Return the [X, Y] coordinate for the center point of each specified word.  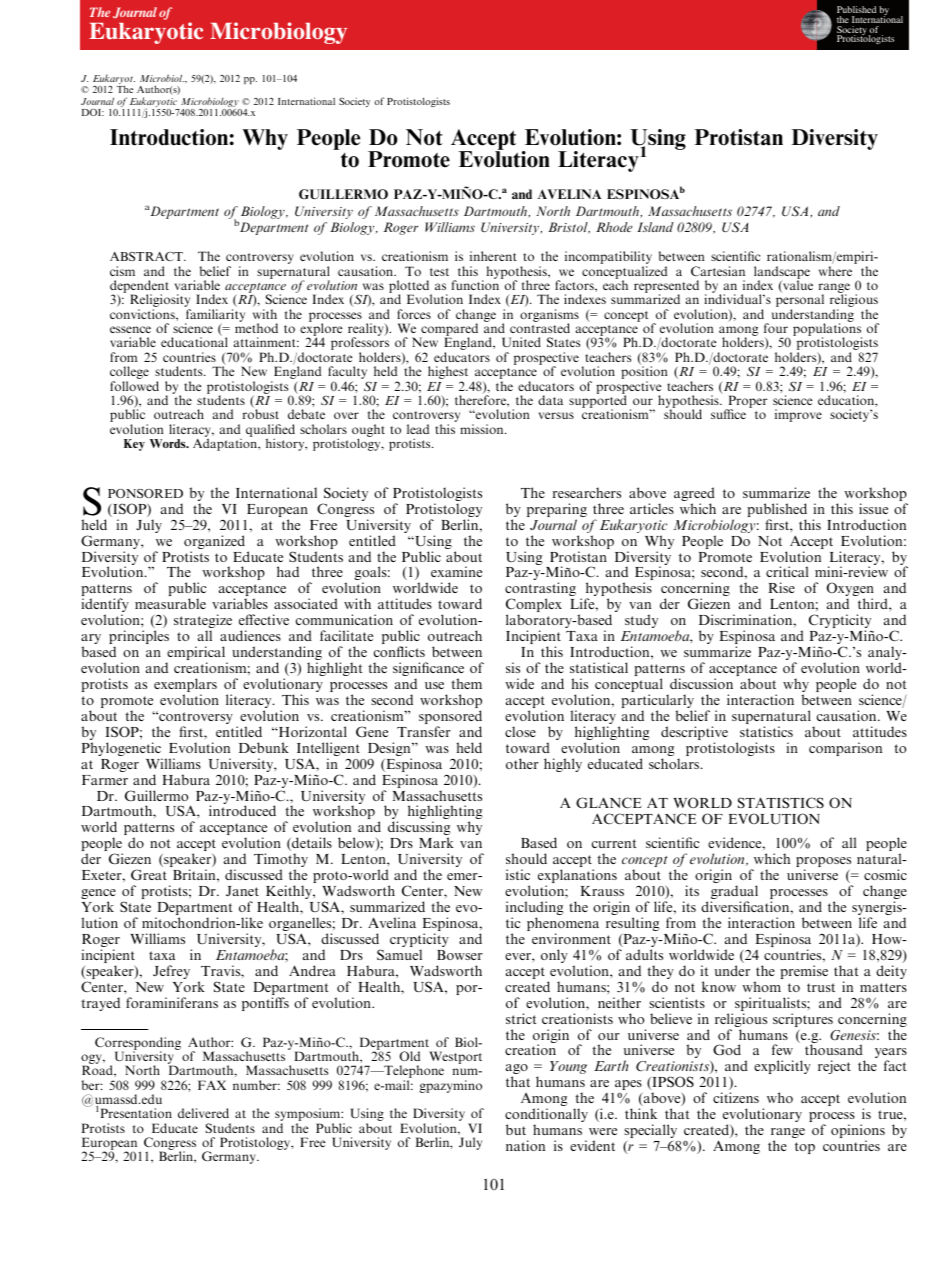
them [467, 683]
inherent [493, 256]
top [805, 1148]
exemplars [185, 686]
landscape [782, 274]
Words [169, 443]
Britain [195, 874]
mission [483, 429]
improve [798, 415]
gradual [734, 893]
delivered [203, 1113]
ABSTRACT [147, 256]
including [535, 909]
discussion [701, 683]
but [516, 1129]
